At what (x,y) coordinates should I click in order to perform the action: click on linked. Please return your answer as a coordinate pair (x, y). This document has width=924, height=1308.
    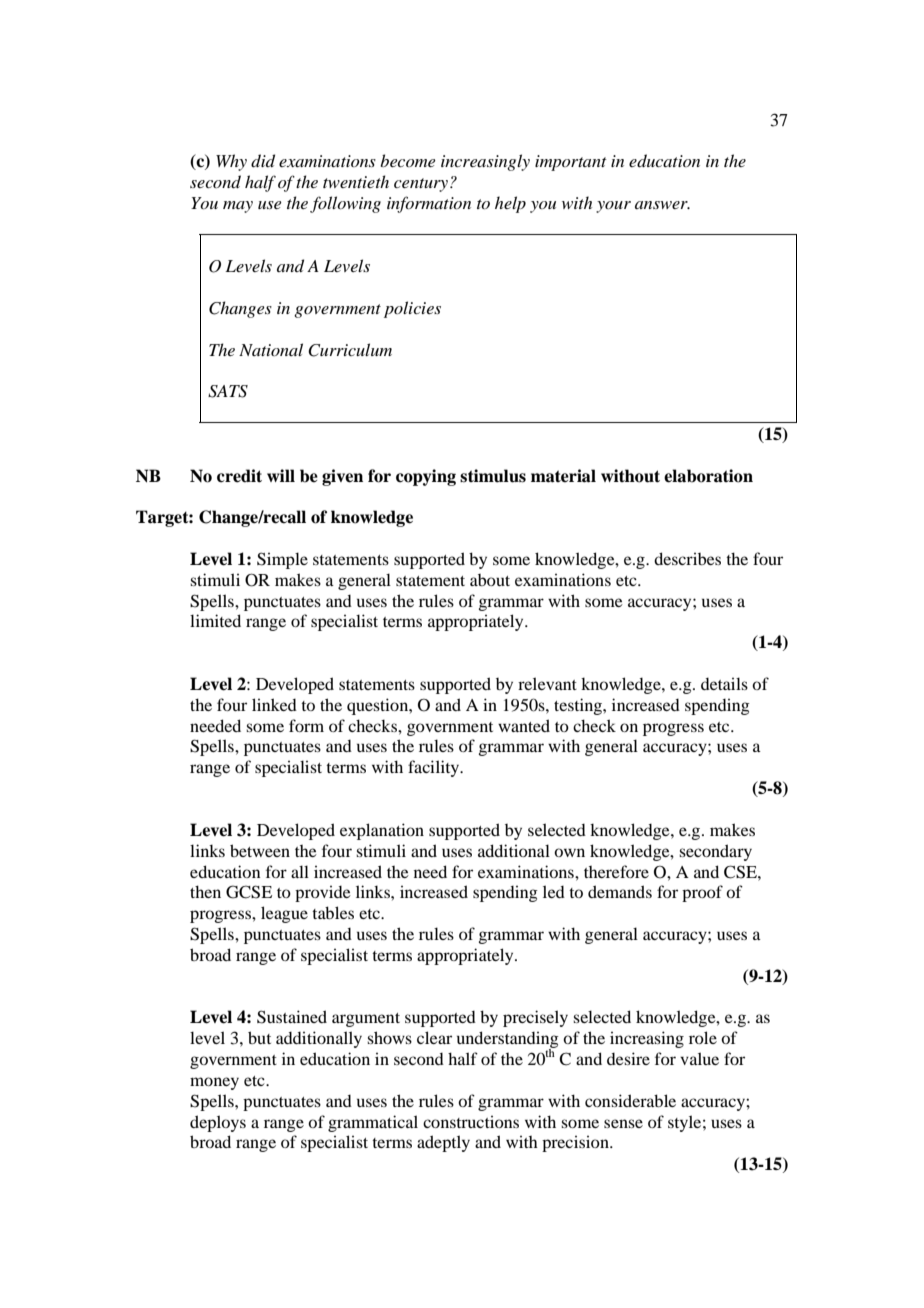
    Looking at the image, I should click on (274, 704).
